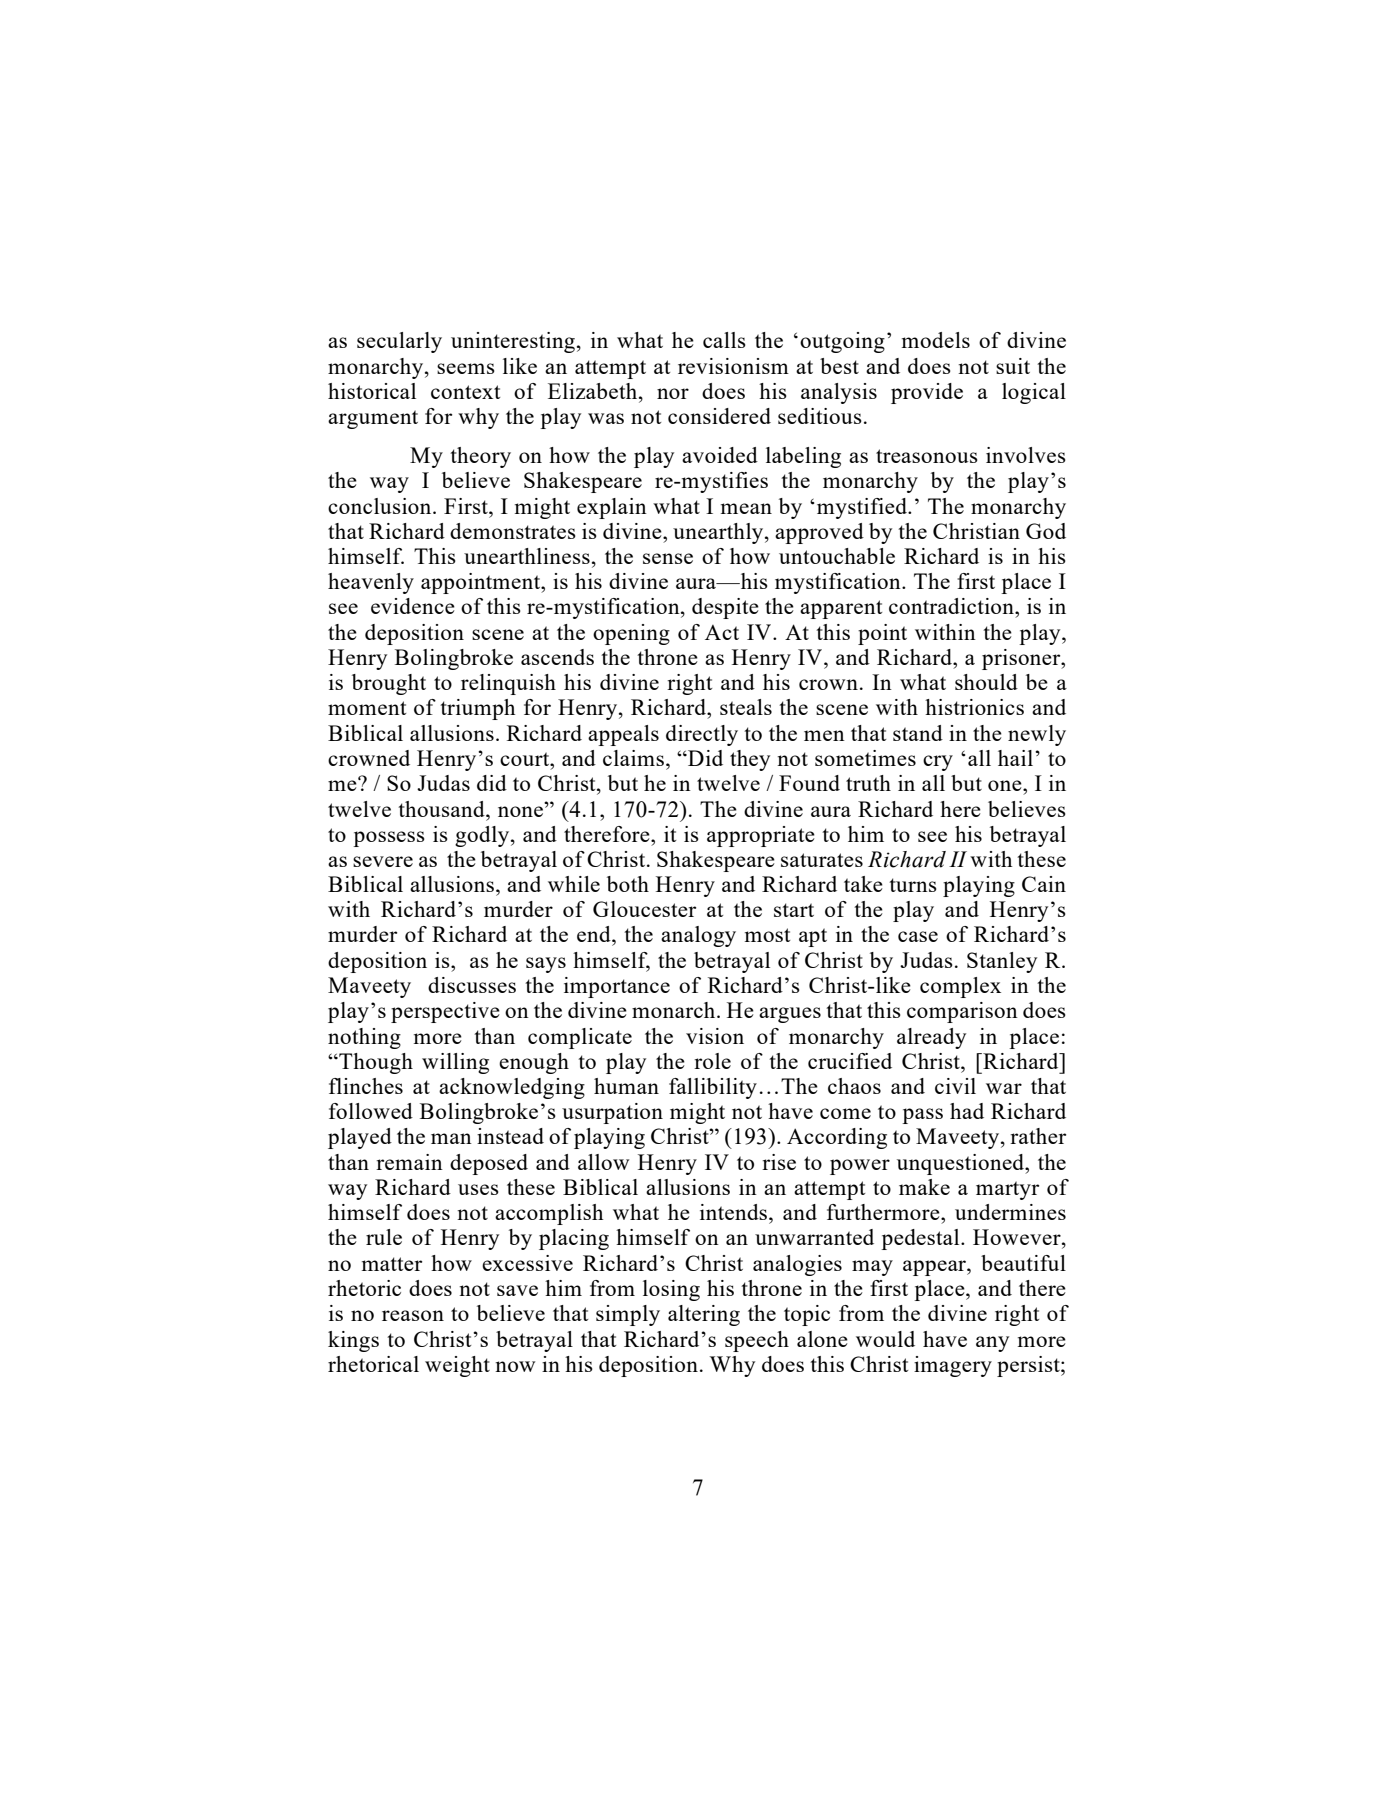 This image has height=1805, width=1395. Describe the element at coordinates (466, 368) in the image. I see `seems` at that location.
